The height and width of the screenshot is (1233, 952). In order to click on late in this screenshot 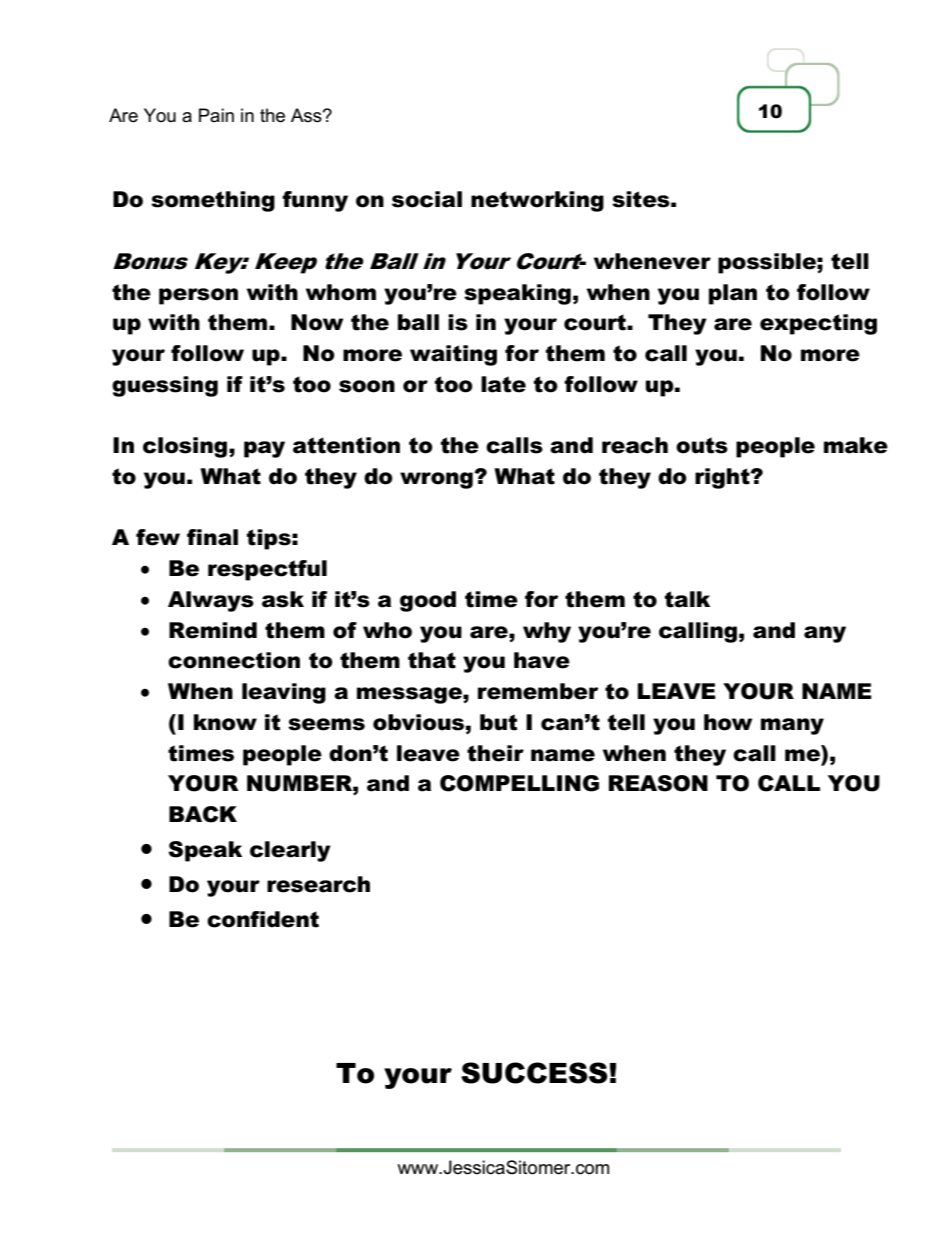, I will do `click(503, 384)`.
